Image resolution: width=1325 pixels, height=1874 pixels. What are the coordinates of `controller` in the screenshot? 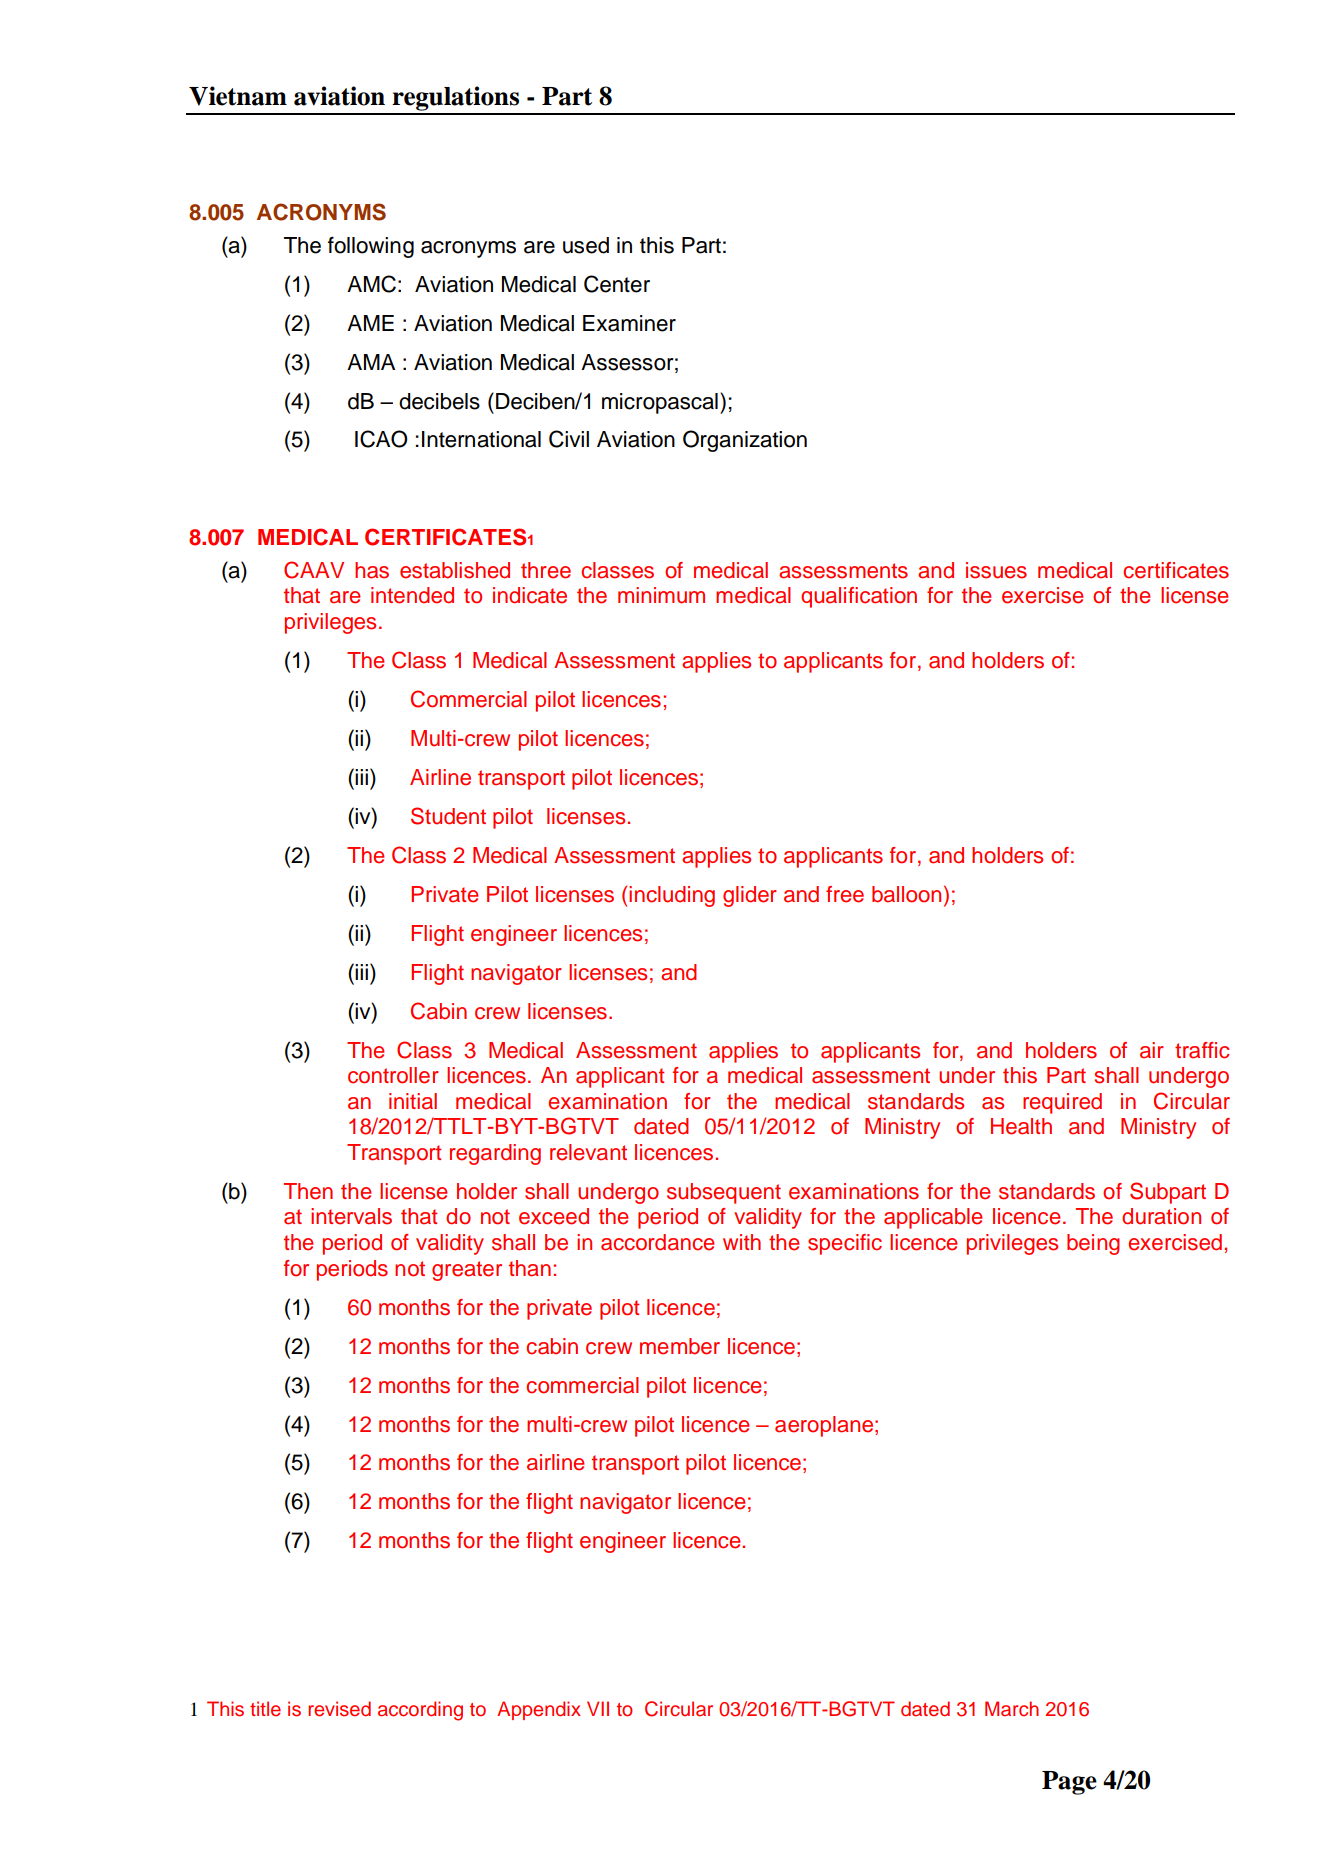 It's located at (393, 1075).
